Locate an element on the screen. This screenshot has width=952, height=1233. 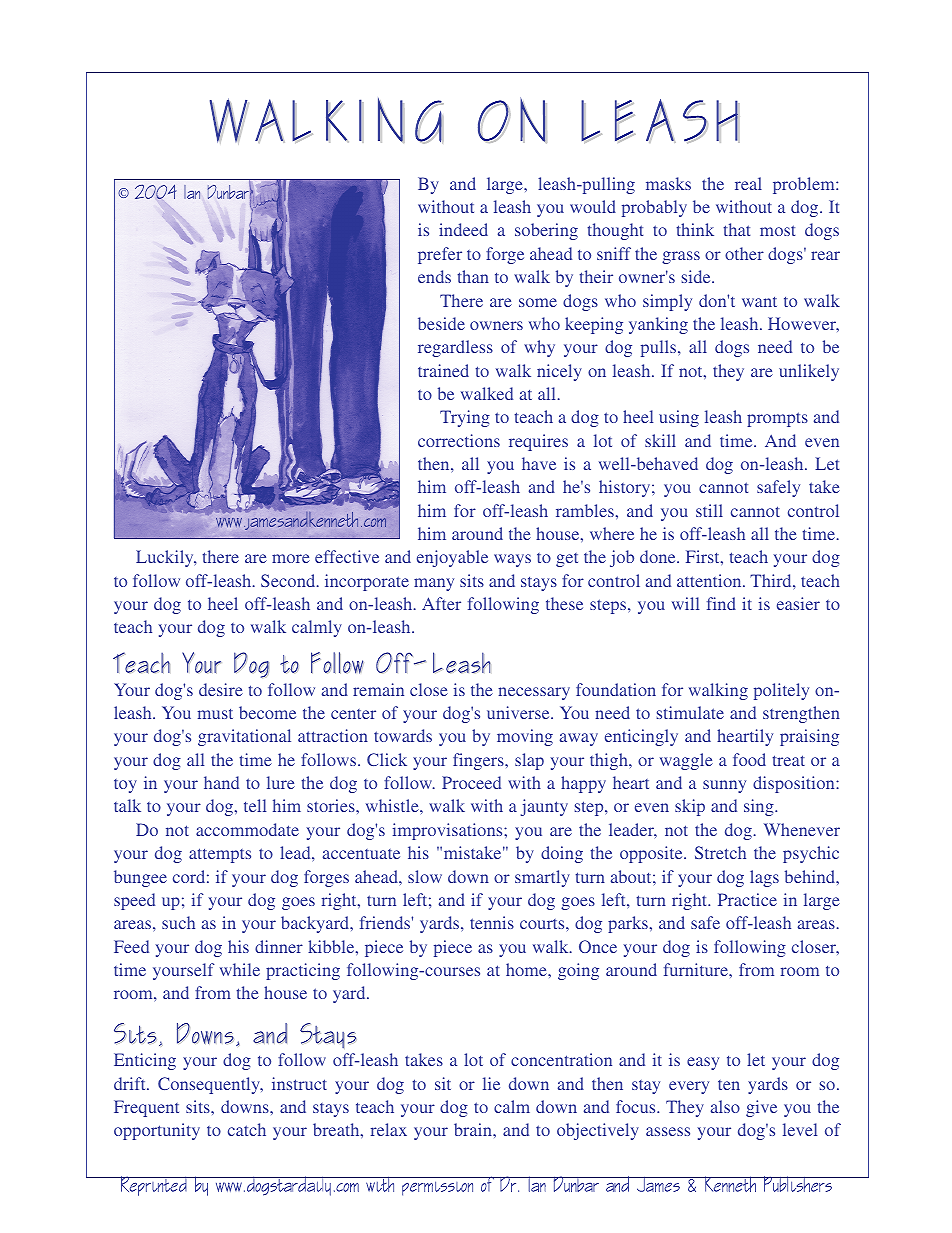
such is located at coordinates (178, 922).
